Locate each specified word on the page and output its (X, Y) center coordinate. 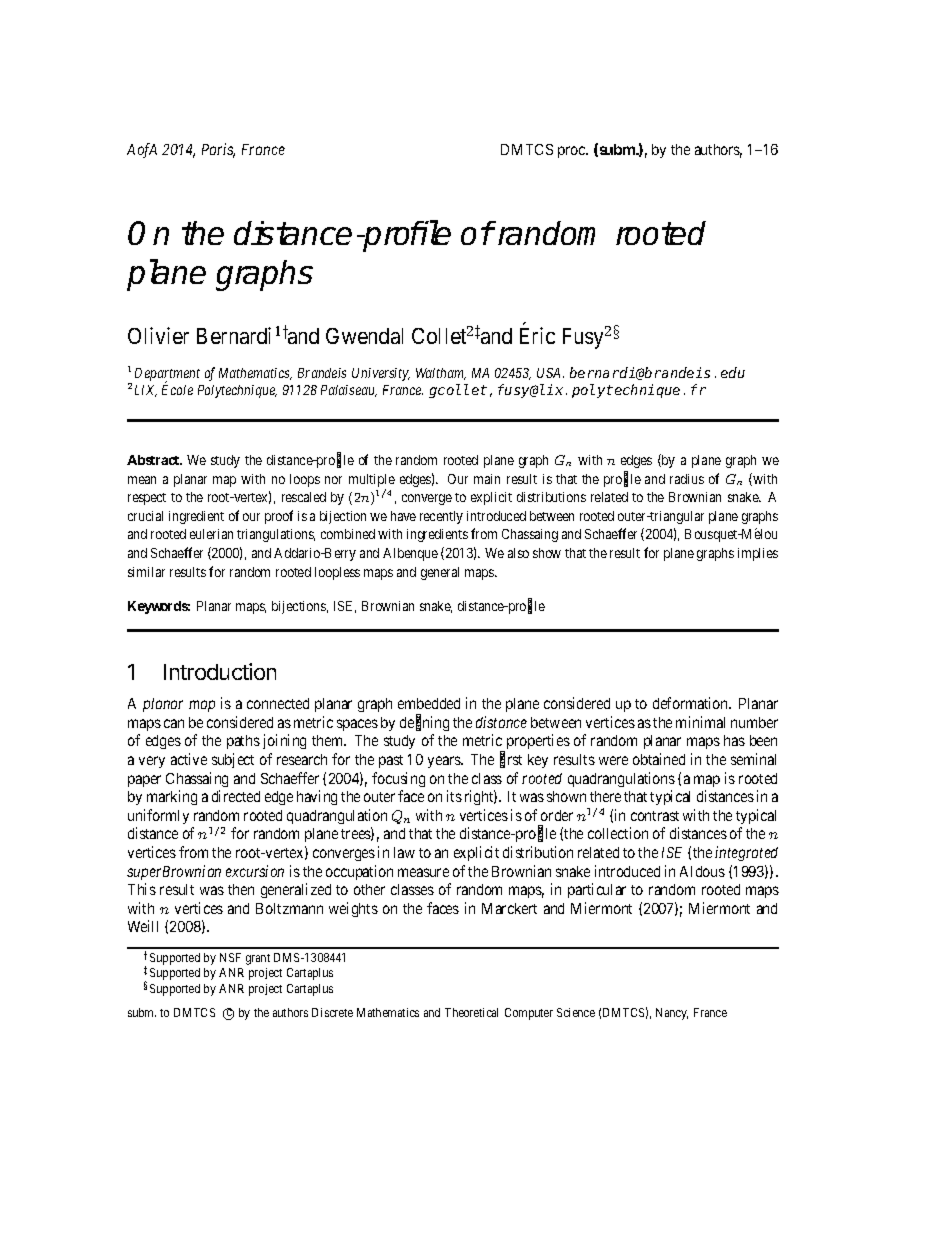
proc (572, 152)
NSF (230, 957)
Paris (218, 150)
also (518, 553)
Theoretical (471, 1012)
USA (550, 373)
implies (758, 554)
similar (146, 572)
